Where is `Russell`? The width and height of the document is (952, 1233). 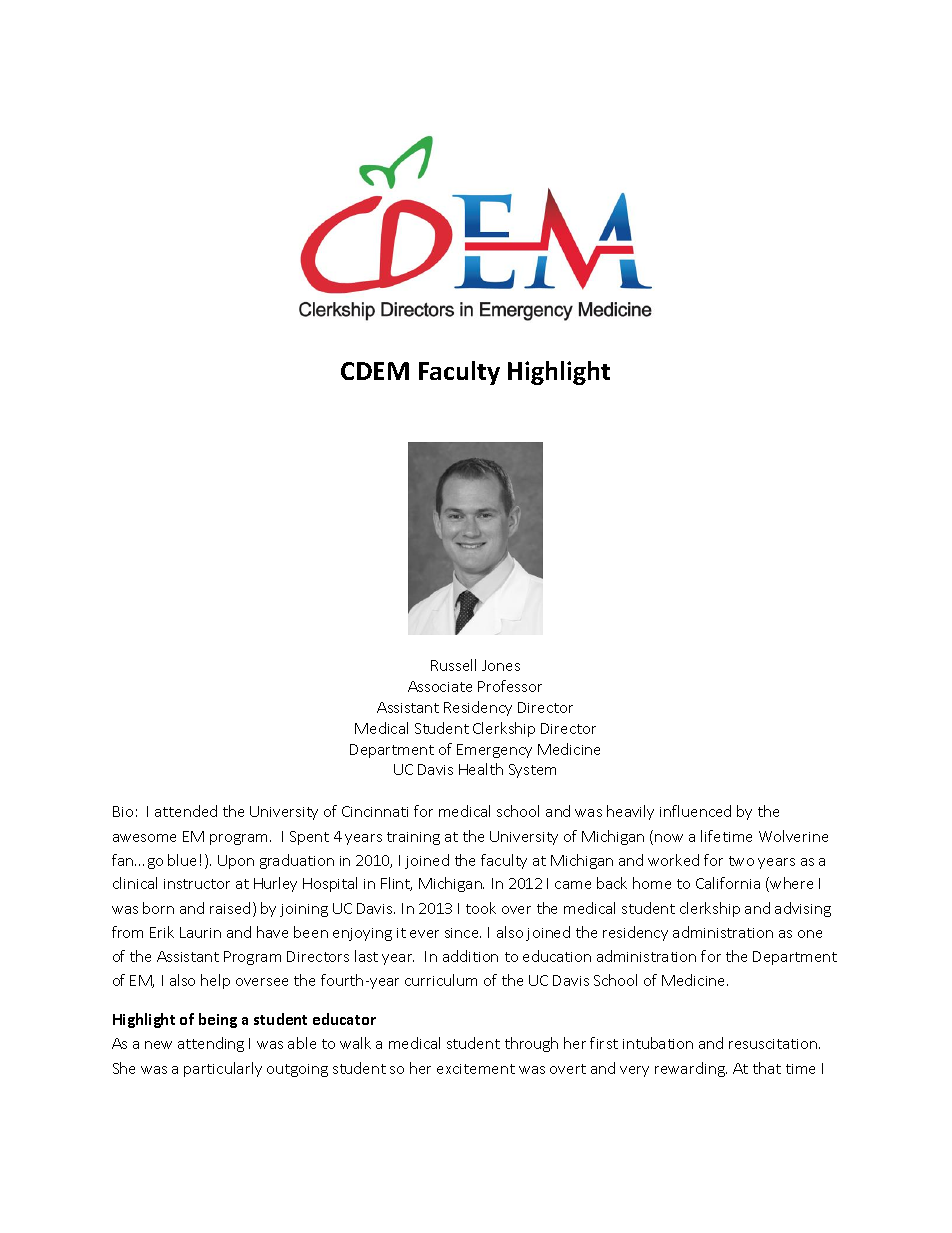 Russell is located at coordinates (453, 665).
